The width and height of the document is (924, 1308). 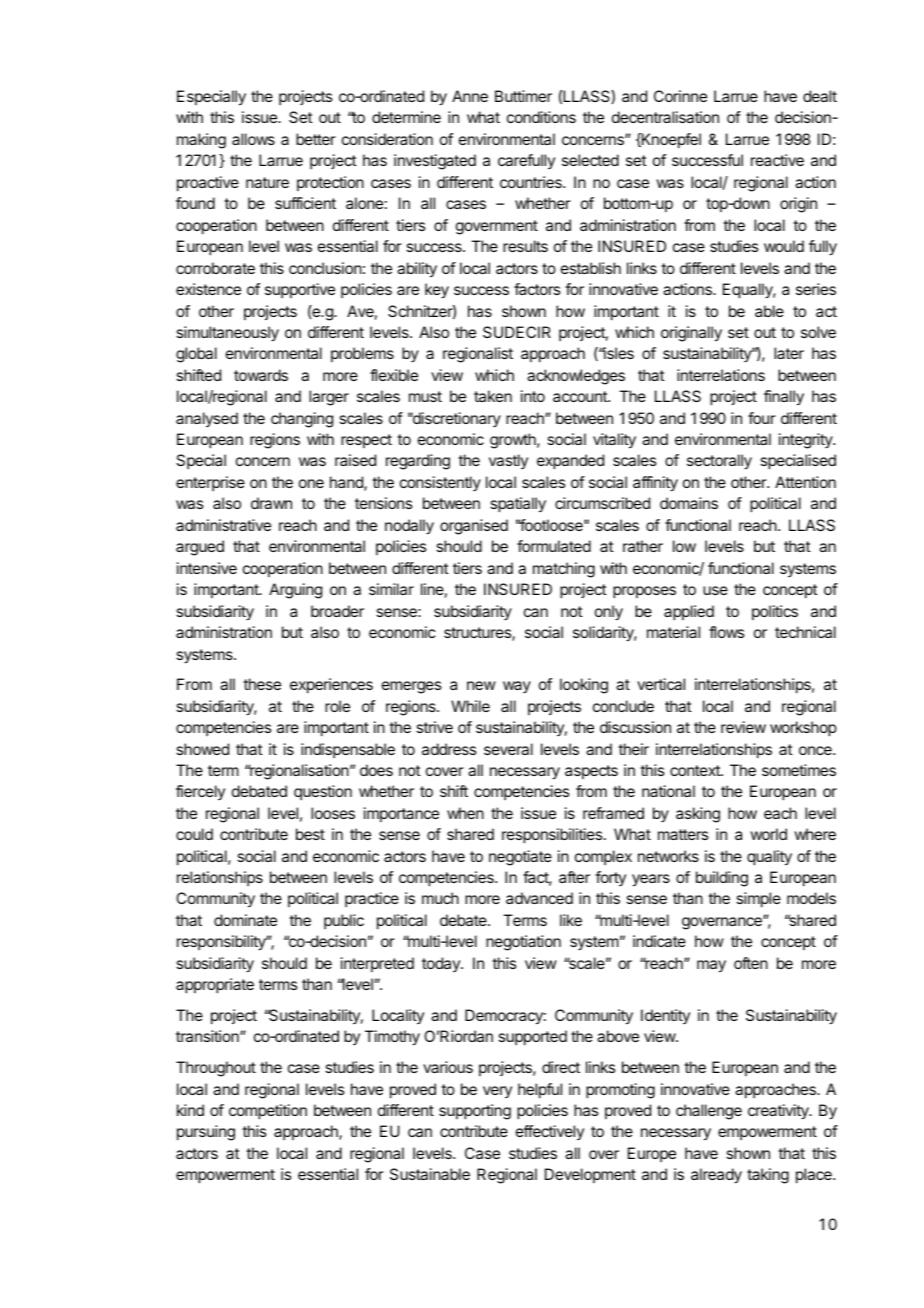 I want to click on effectively, so click(x=550, y=1132).
